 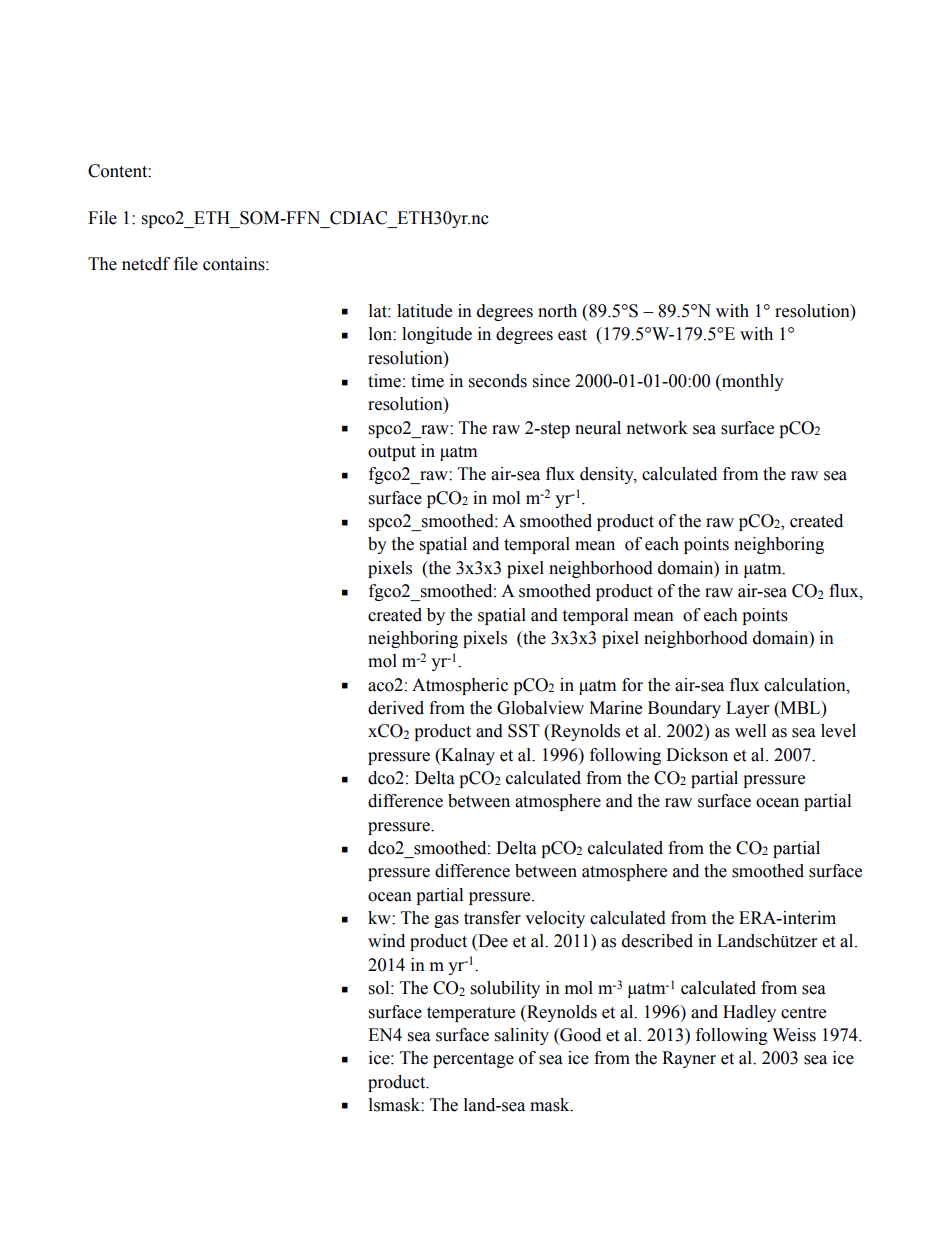 What do you see at coordinates (146, 264) in the image?
I see `netcdf` at bounding box center [146, 264].
